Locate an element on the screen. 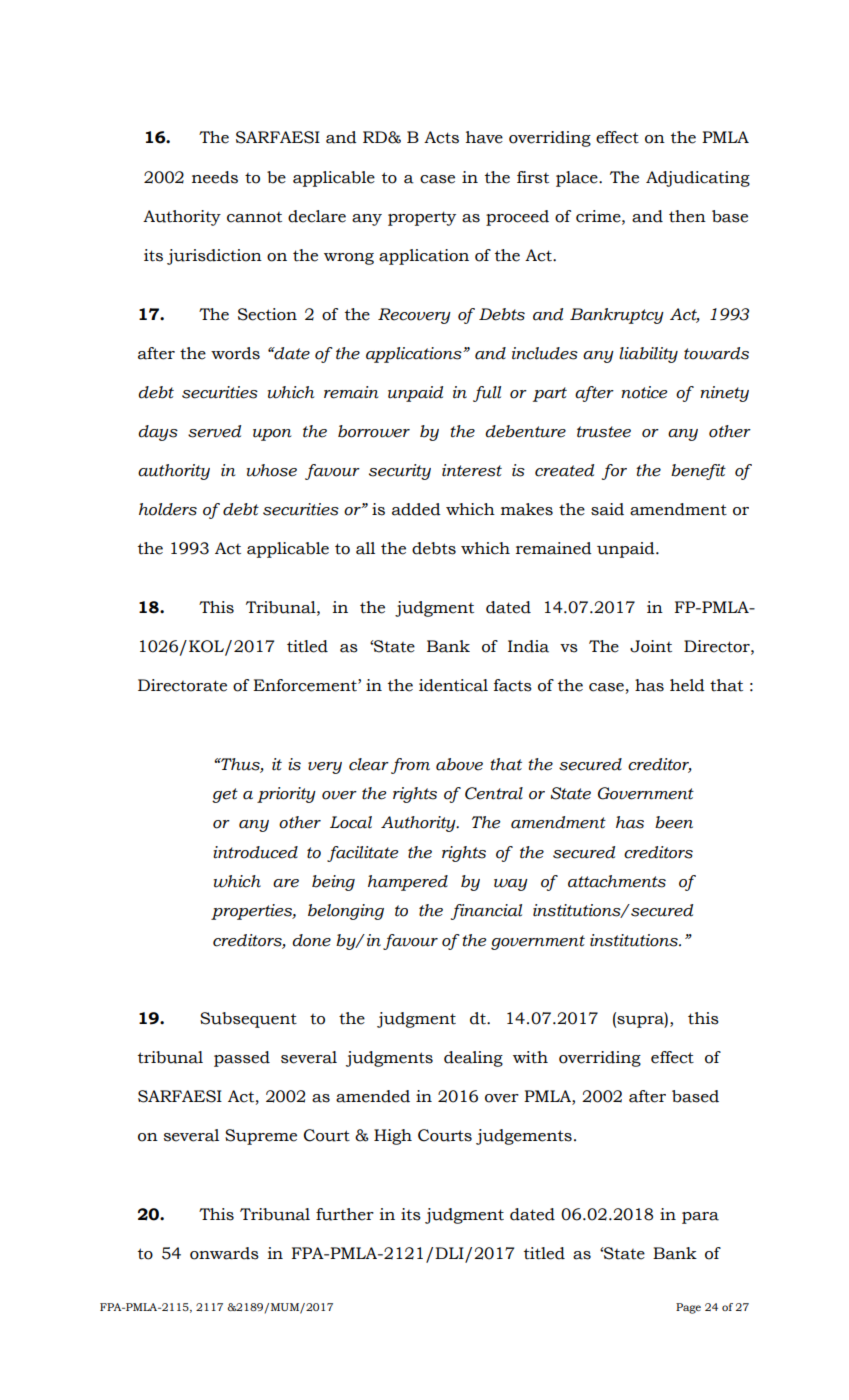 Image resolution: width=849 pixels, height=1400 pixels. onwards is located at coordinates (224, 1253).
